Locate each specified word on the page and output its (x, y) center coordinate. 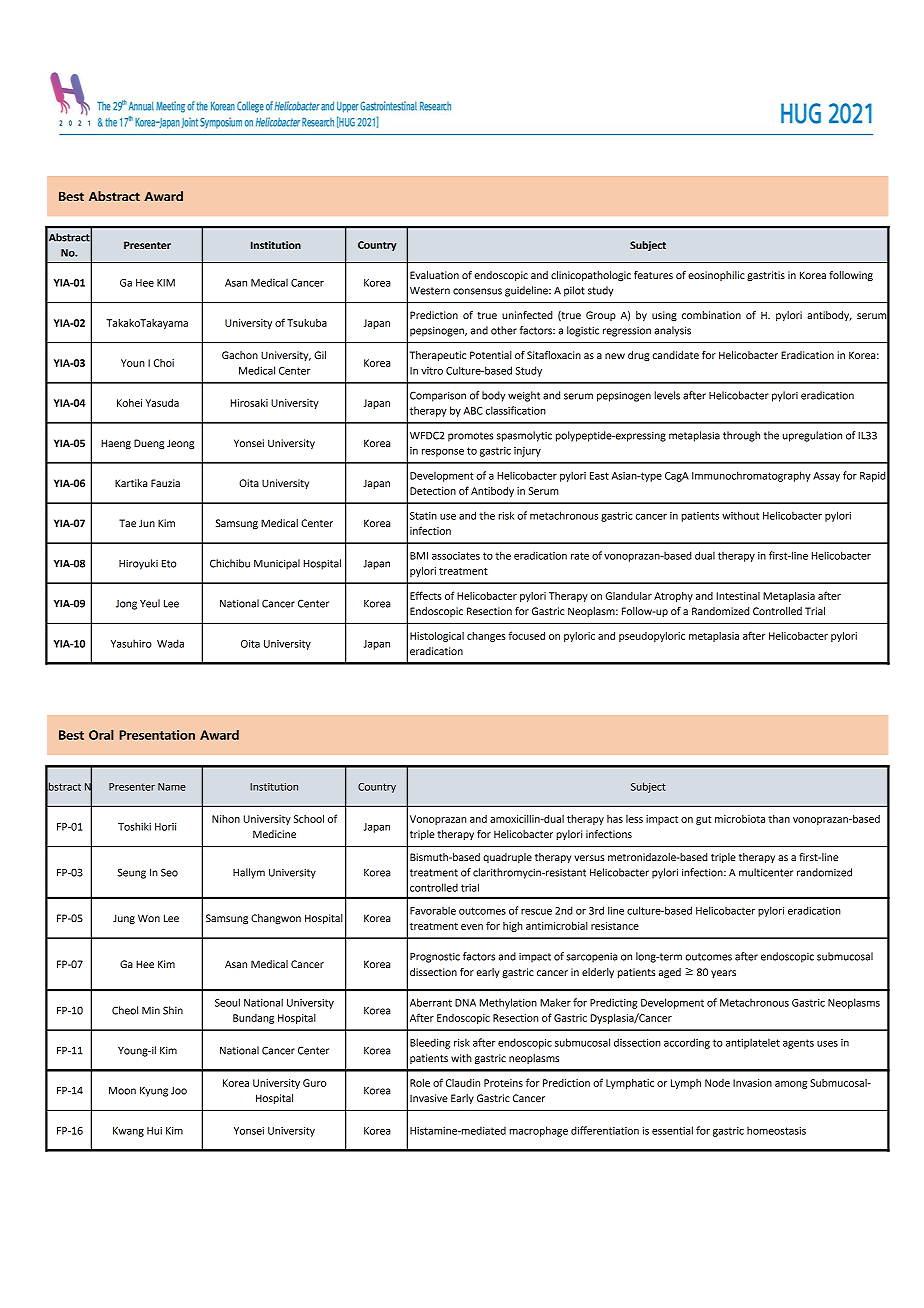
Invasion (752, 1083)
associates (456, 556)
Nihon (226, 819)
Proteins (503, 1083)
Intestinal (738, 596)
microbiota (740, 819)
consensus (477, 291)
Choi (164, 363)
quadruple (507, 858)
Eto (169, 564)
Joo (179, 1091)
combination (711, 315)
